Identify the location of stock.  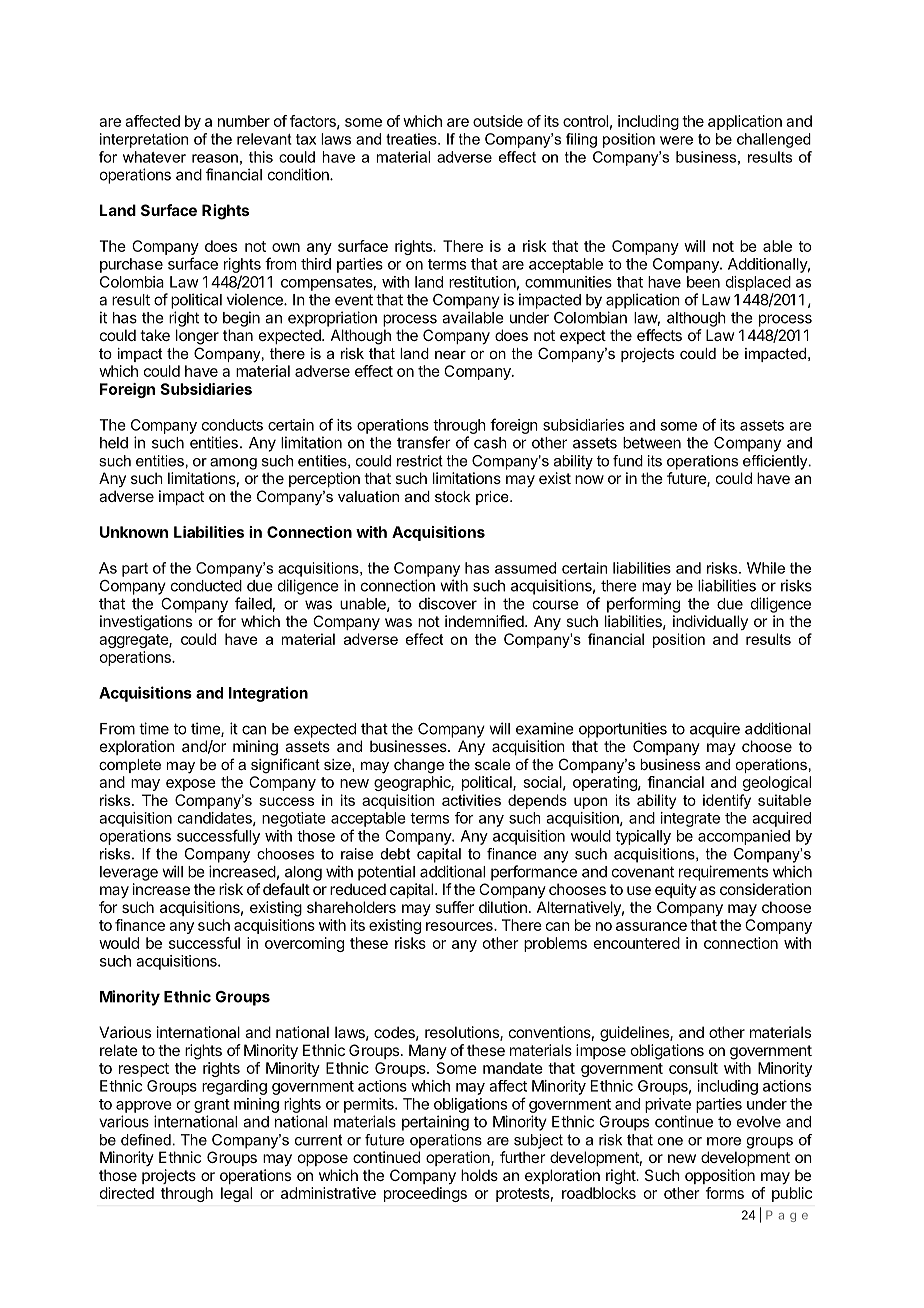
(452, 496).
